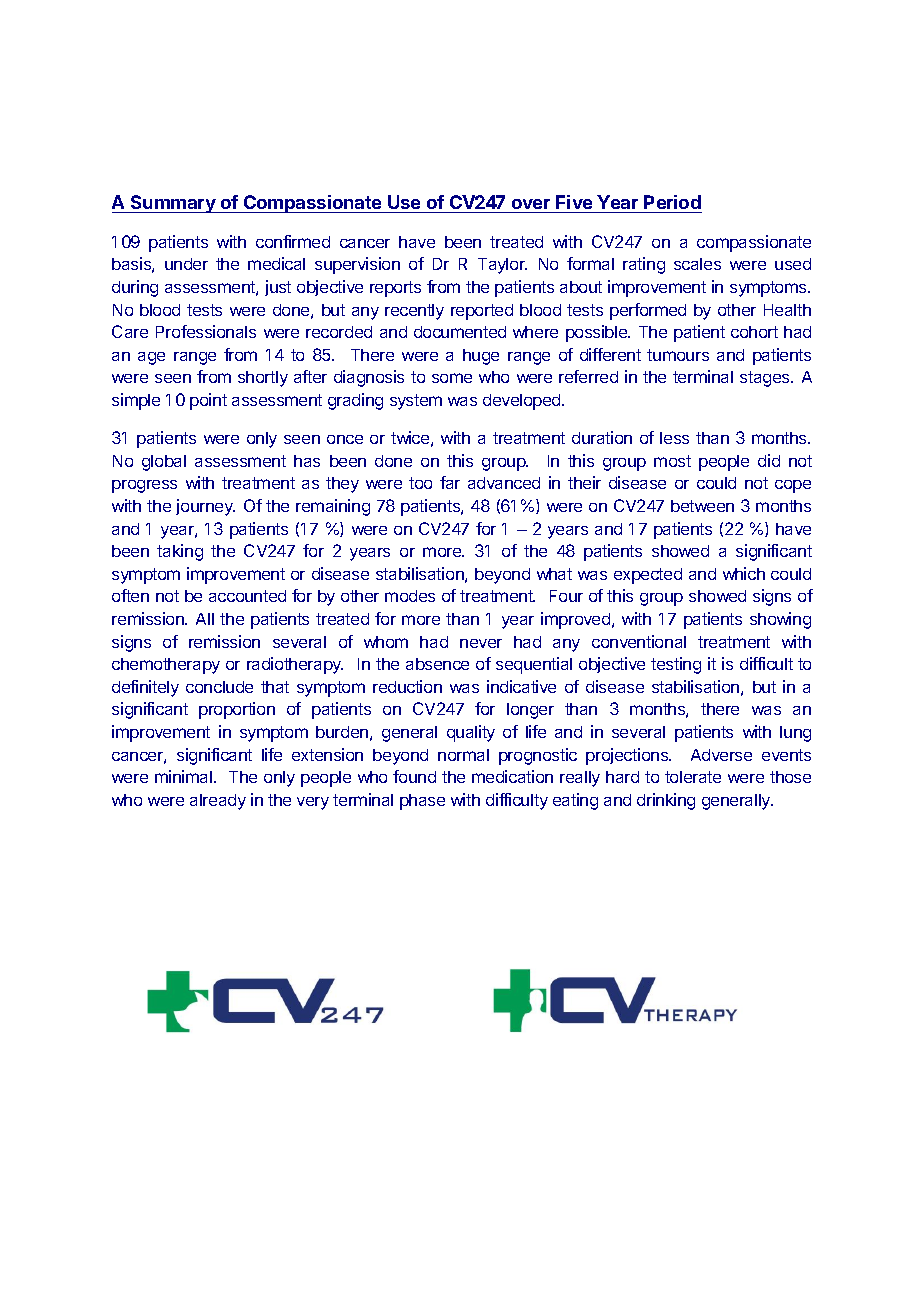 The image size is (924, 1308). What do you see at coordinates (450, 482) in the document?
I see `far` at bounding box center [450, 482].
